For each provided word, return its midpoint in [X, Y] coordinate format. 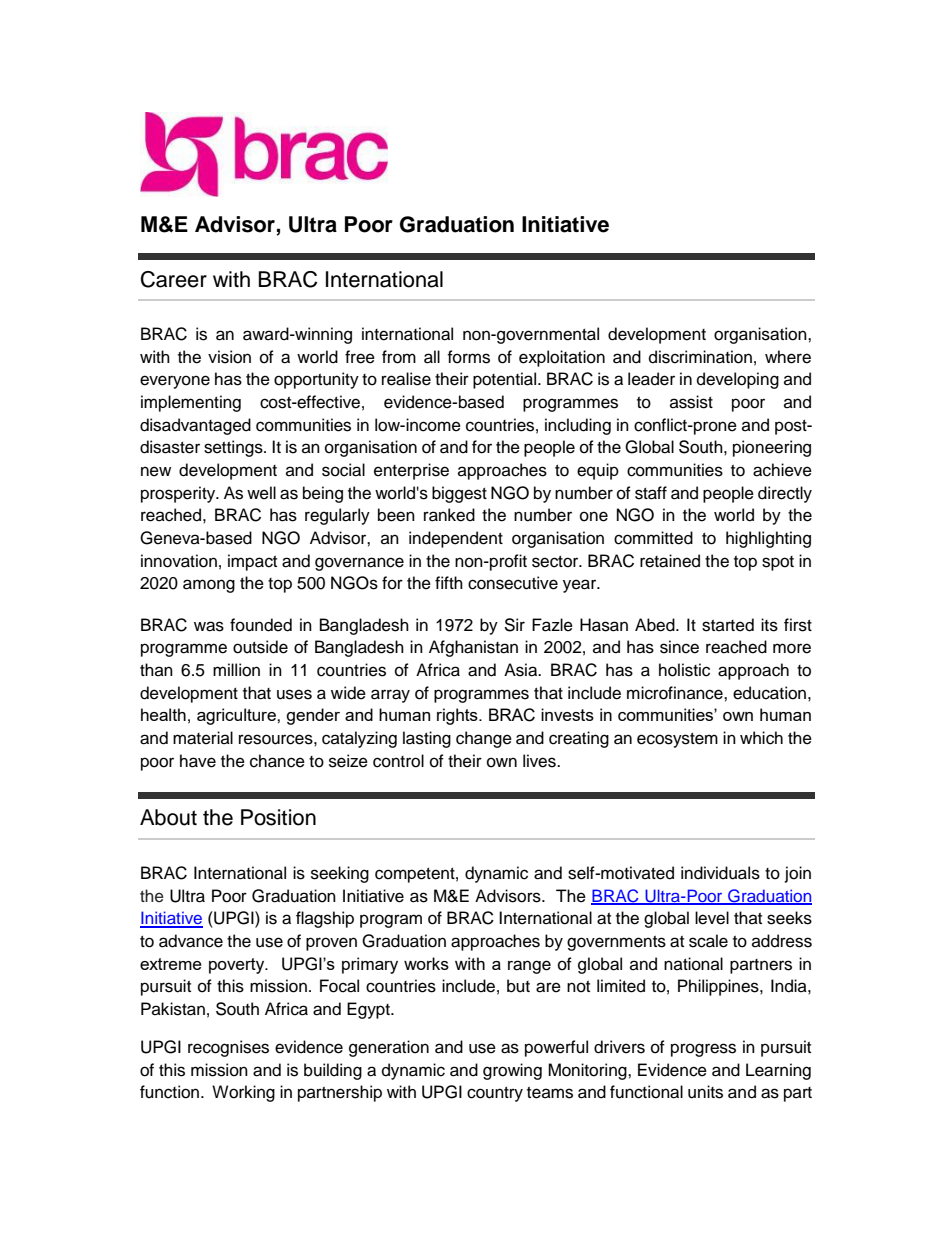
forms [468, 357]
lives [540, 761]
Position [278, 817]
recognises [228, 1048]
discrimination [700, 357]
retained [670, 561]
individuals [720, 873]
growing [512, 1071]
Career [174, 279]
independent [456, 539]
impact [252, 562]
